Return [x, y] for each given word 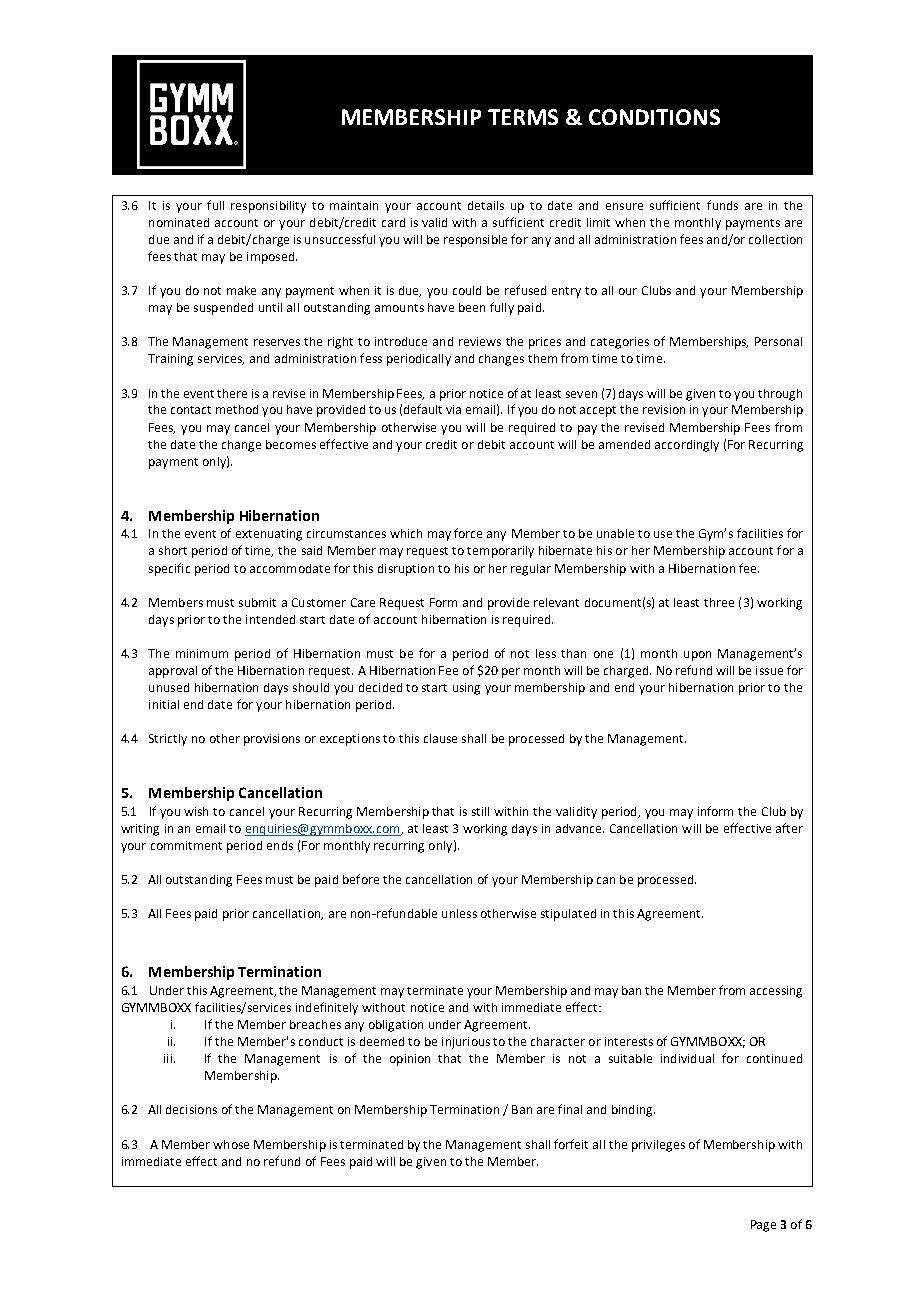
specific [169, 569]
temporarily [500, 552]
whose [231, 1144]
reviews [480, 341]
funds [722, 205]
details [486, 205]
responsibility [268, 207]
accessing [776, 992]
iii [168, 1058]
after [789, 828]
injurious [466, 1043]
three [719, 602]
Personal [778, 341]
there [232, 393]
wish [196, 811]
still [480, 811]
